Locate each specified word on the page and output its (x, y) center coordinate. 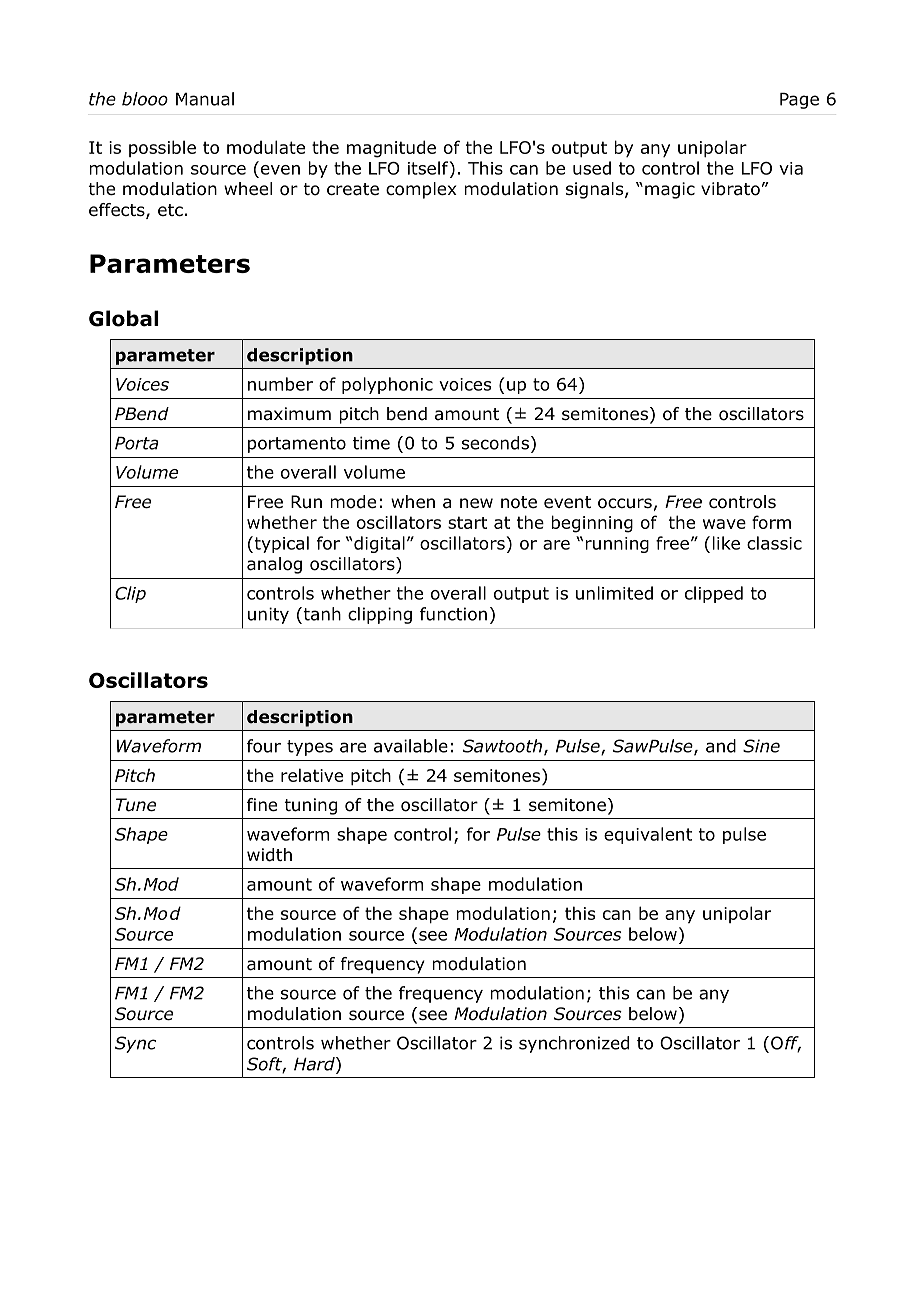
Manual (205, 99)
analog (274, 565)
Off (786, 1044)
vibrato (730, 189)
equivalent (648, 835)
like (726, 543)
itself (428, 168)
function (453, 614)
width (269, 855)
